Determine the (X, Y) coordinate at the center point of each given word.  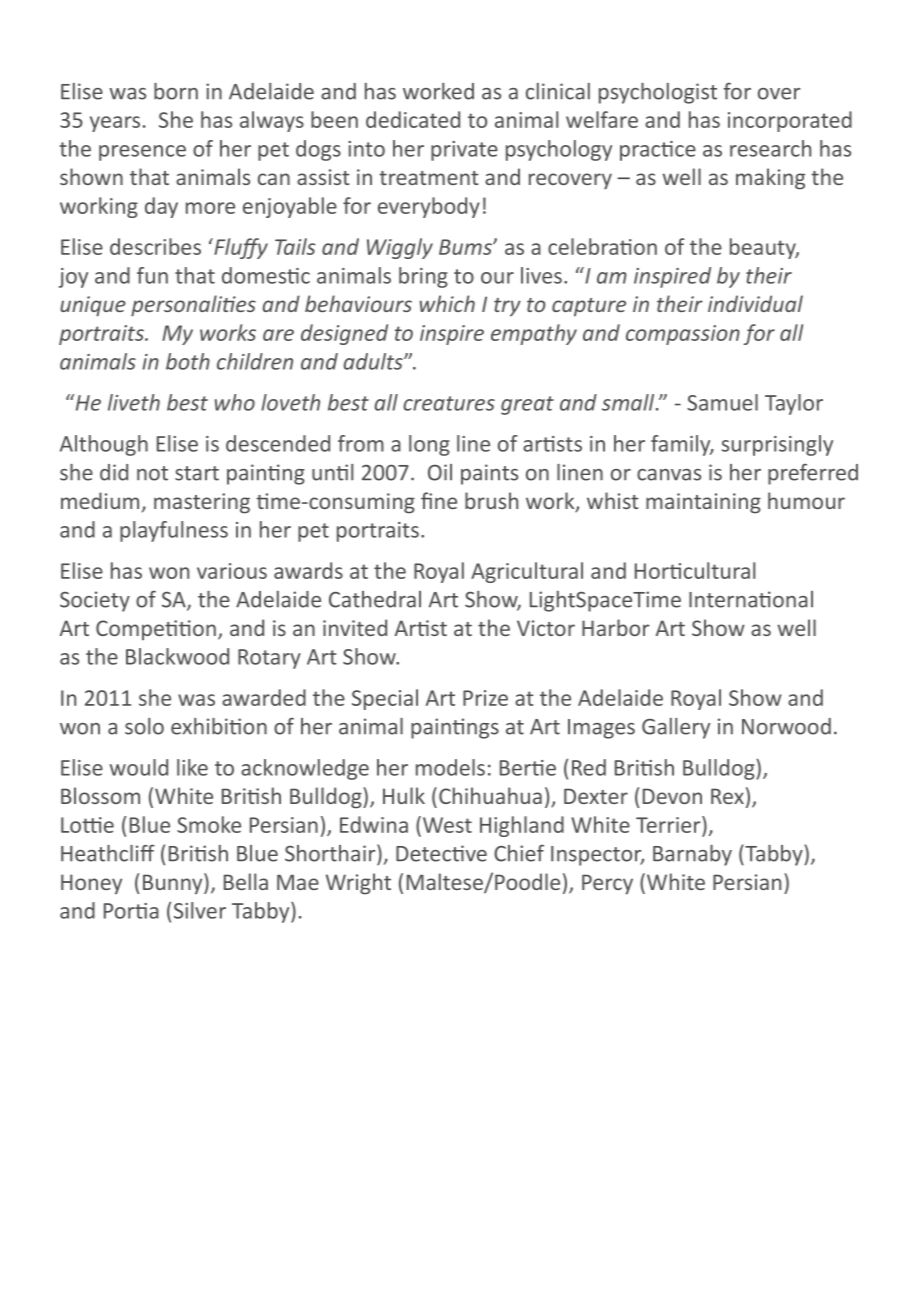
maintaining (703, 503)
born (176, 91)
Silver (200, 910)
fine (439, 500)
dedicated (413, 119)
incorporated (790, 121)
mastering (202, 503)
